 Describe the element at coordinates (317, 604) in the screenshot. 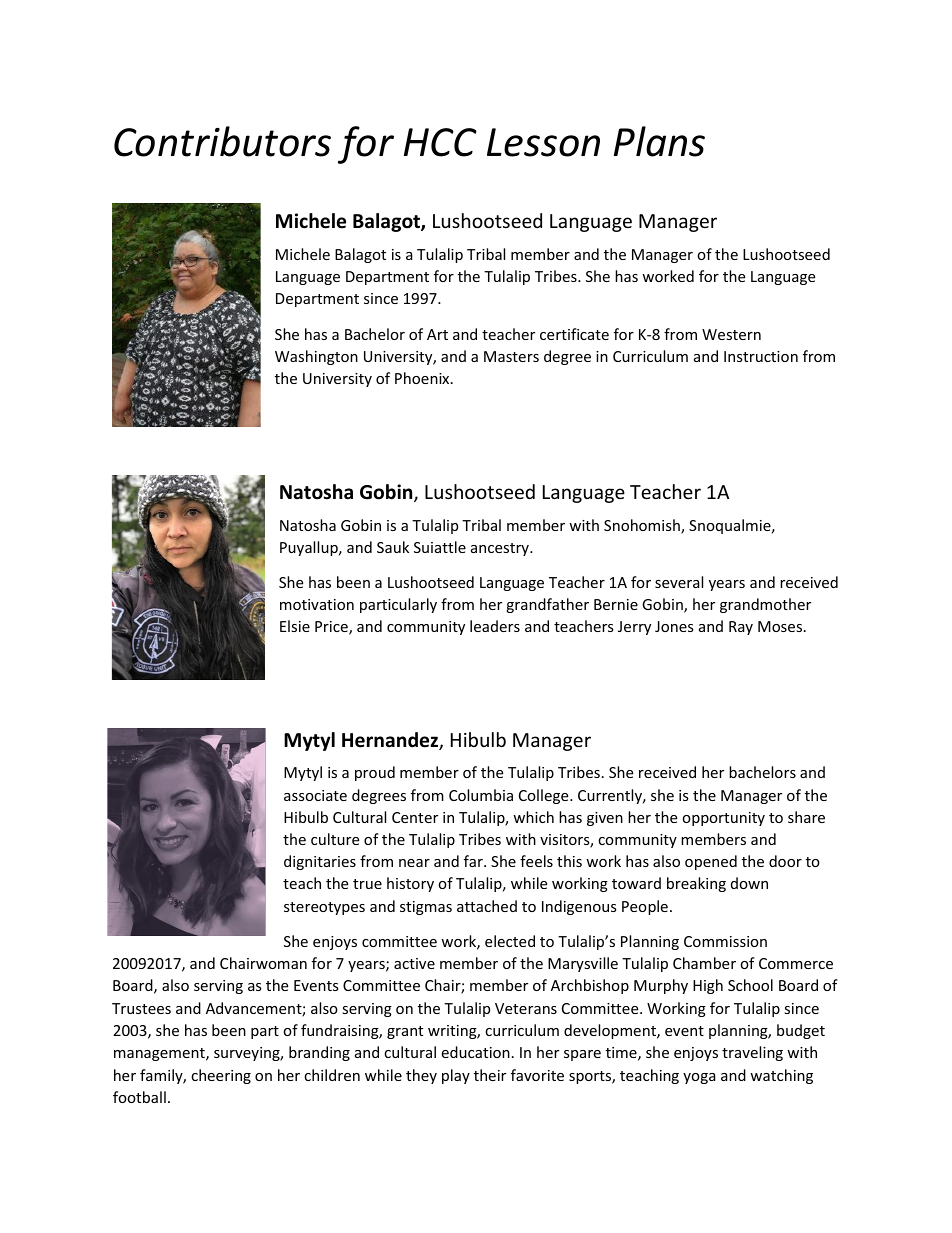

I see `motivation` at that location.
